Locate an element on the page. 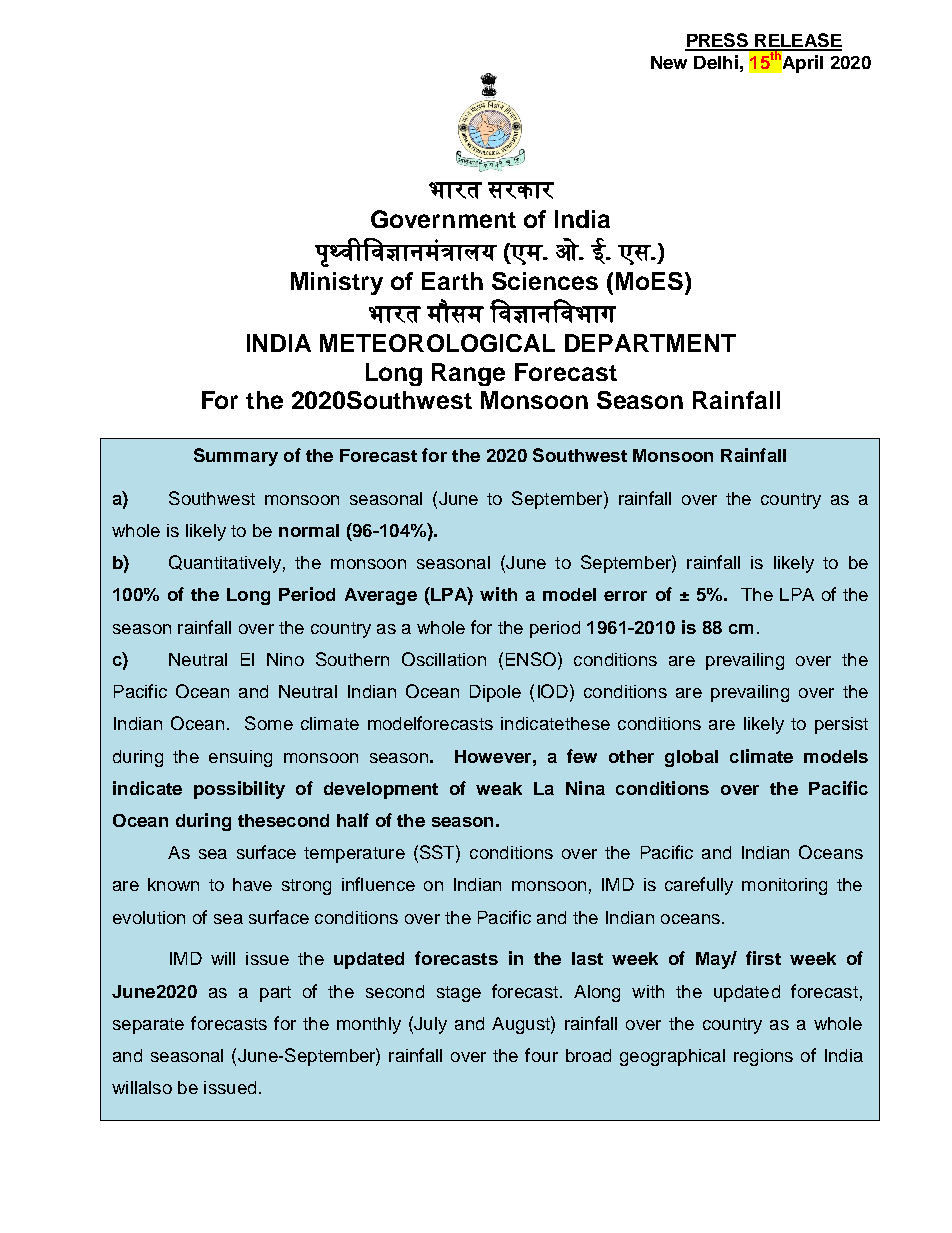 This page has width=952, height=1233. stage is located at coordinates (459, 994).
